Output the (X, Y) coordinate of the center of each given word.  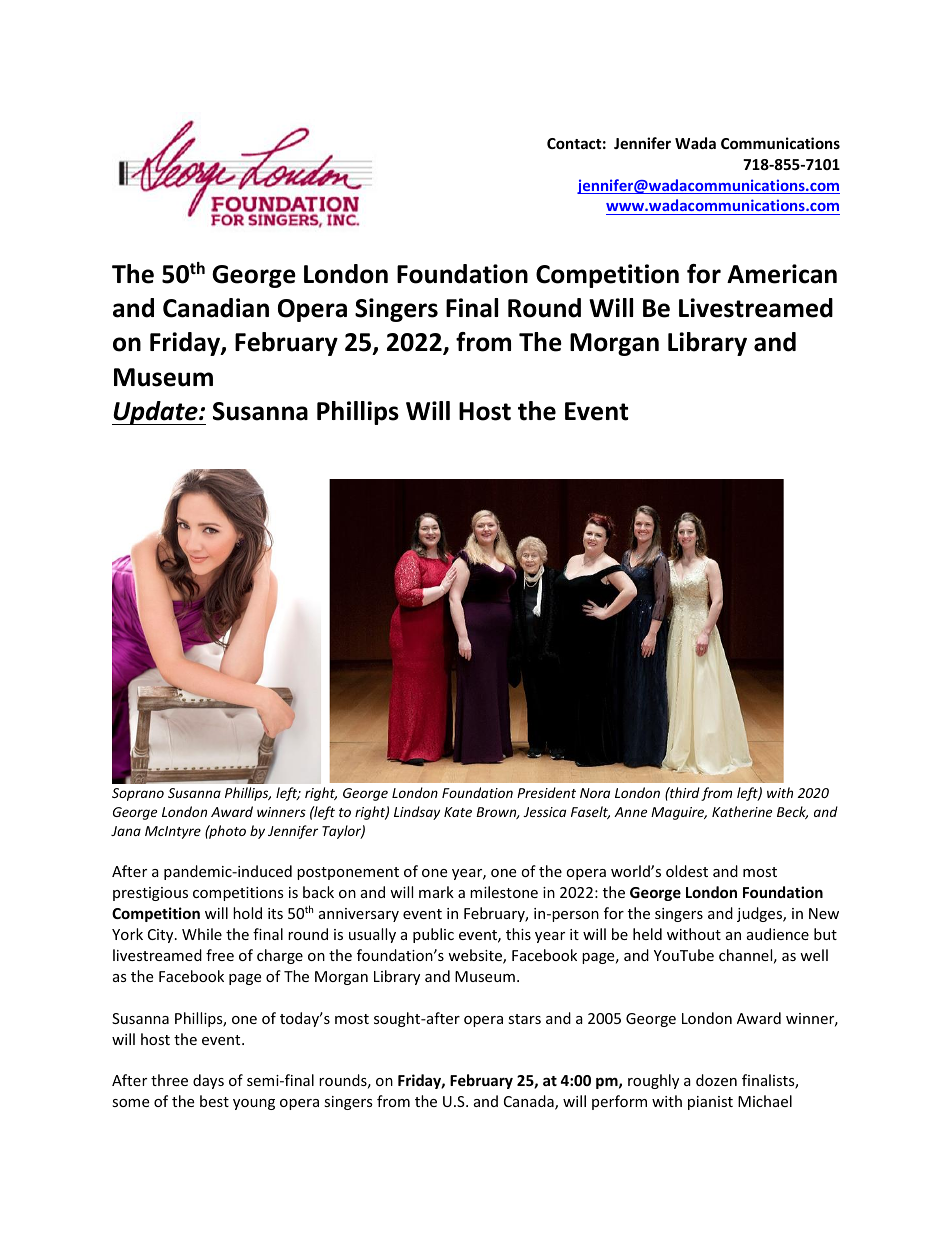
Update (156, 413)
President (546, 792)
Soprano (138, 794)
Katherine (742, 811)
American (782, 274)
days (208, 1081)
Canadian (216, 308)
